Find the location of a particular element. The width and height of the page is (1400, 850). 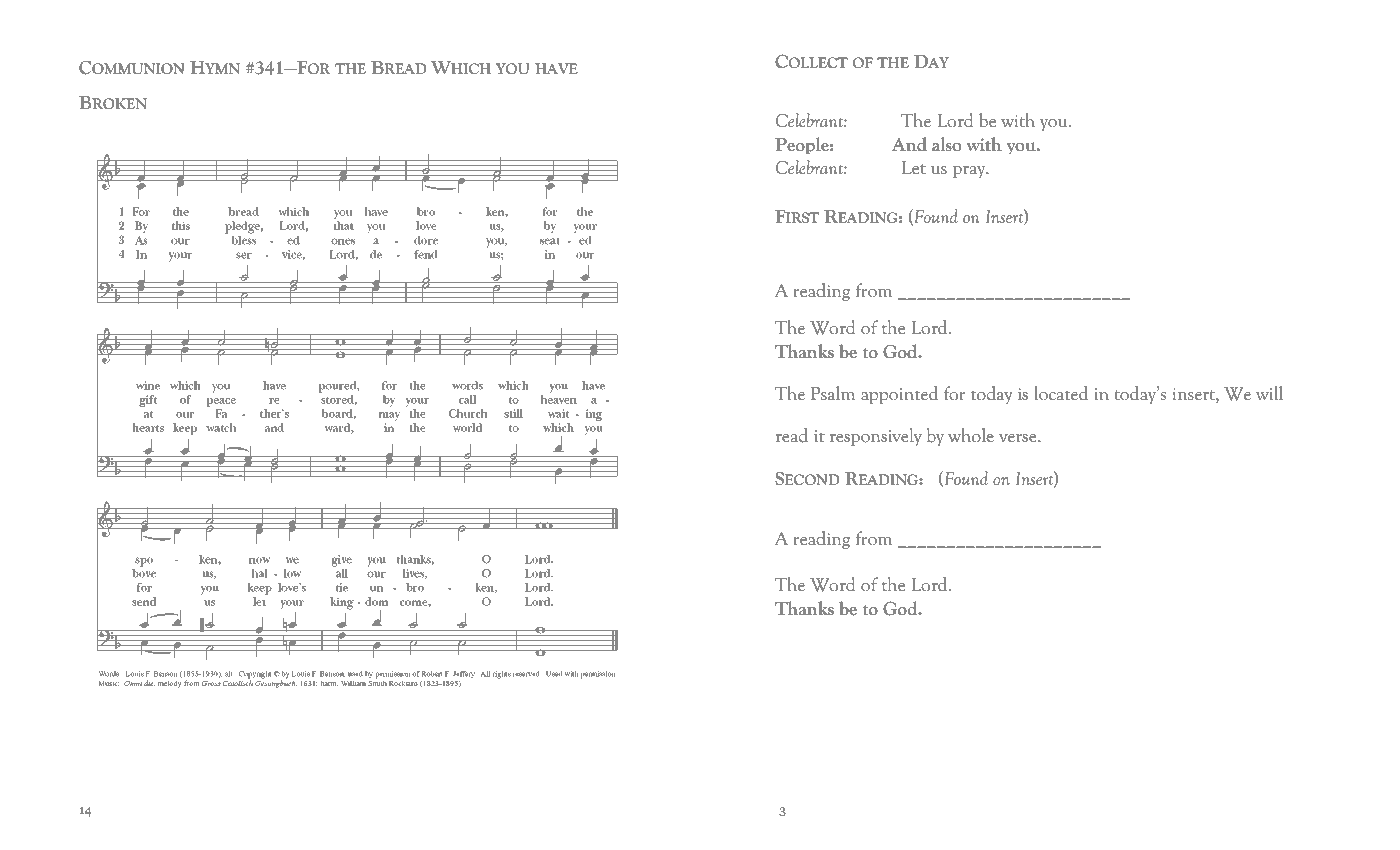

will is located at coordinates (1269, 393).
